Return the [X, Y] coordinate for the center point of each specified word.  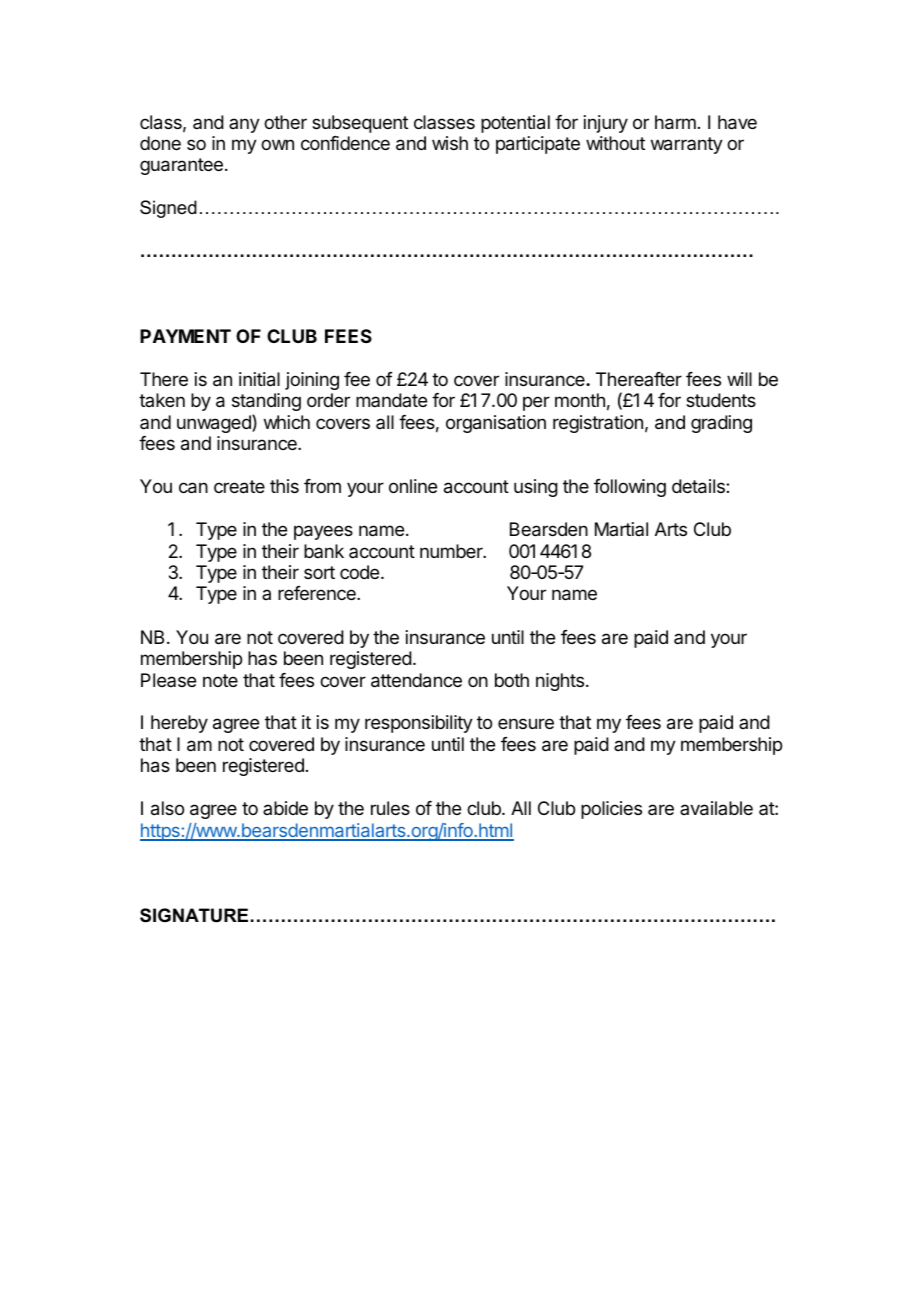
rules [390, 808]
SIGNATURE [194, 915]
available [716, 808]
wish [450, 143]
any [244, 125]
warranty [687, 145]
